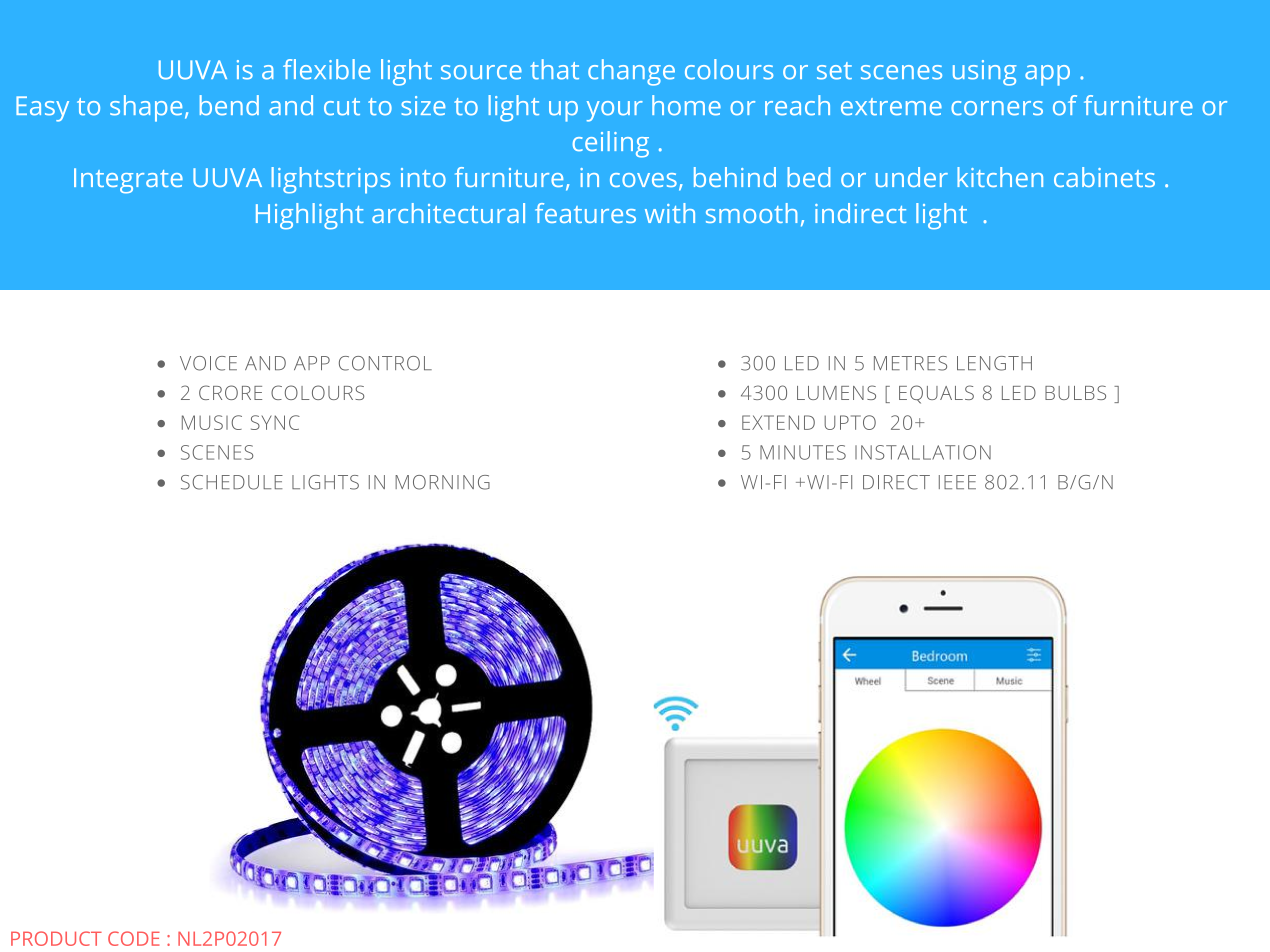 Image resolution: width=1270 pixels, height=952 pixels. Describe the element at coordinates (385, 363) in the document. I see `CONTROL` at that location.
